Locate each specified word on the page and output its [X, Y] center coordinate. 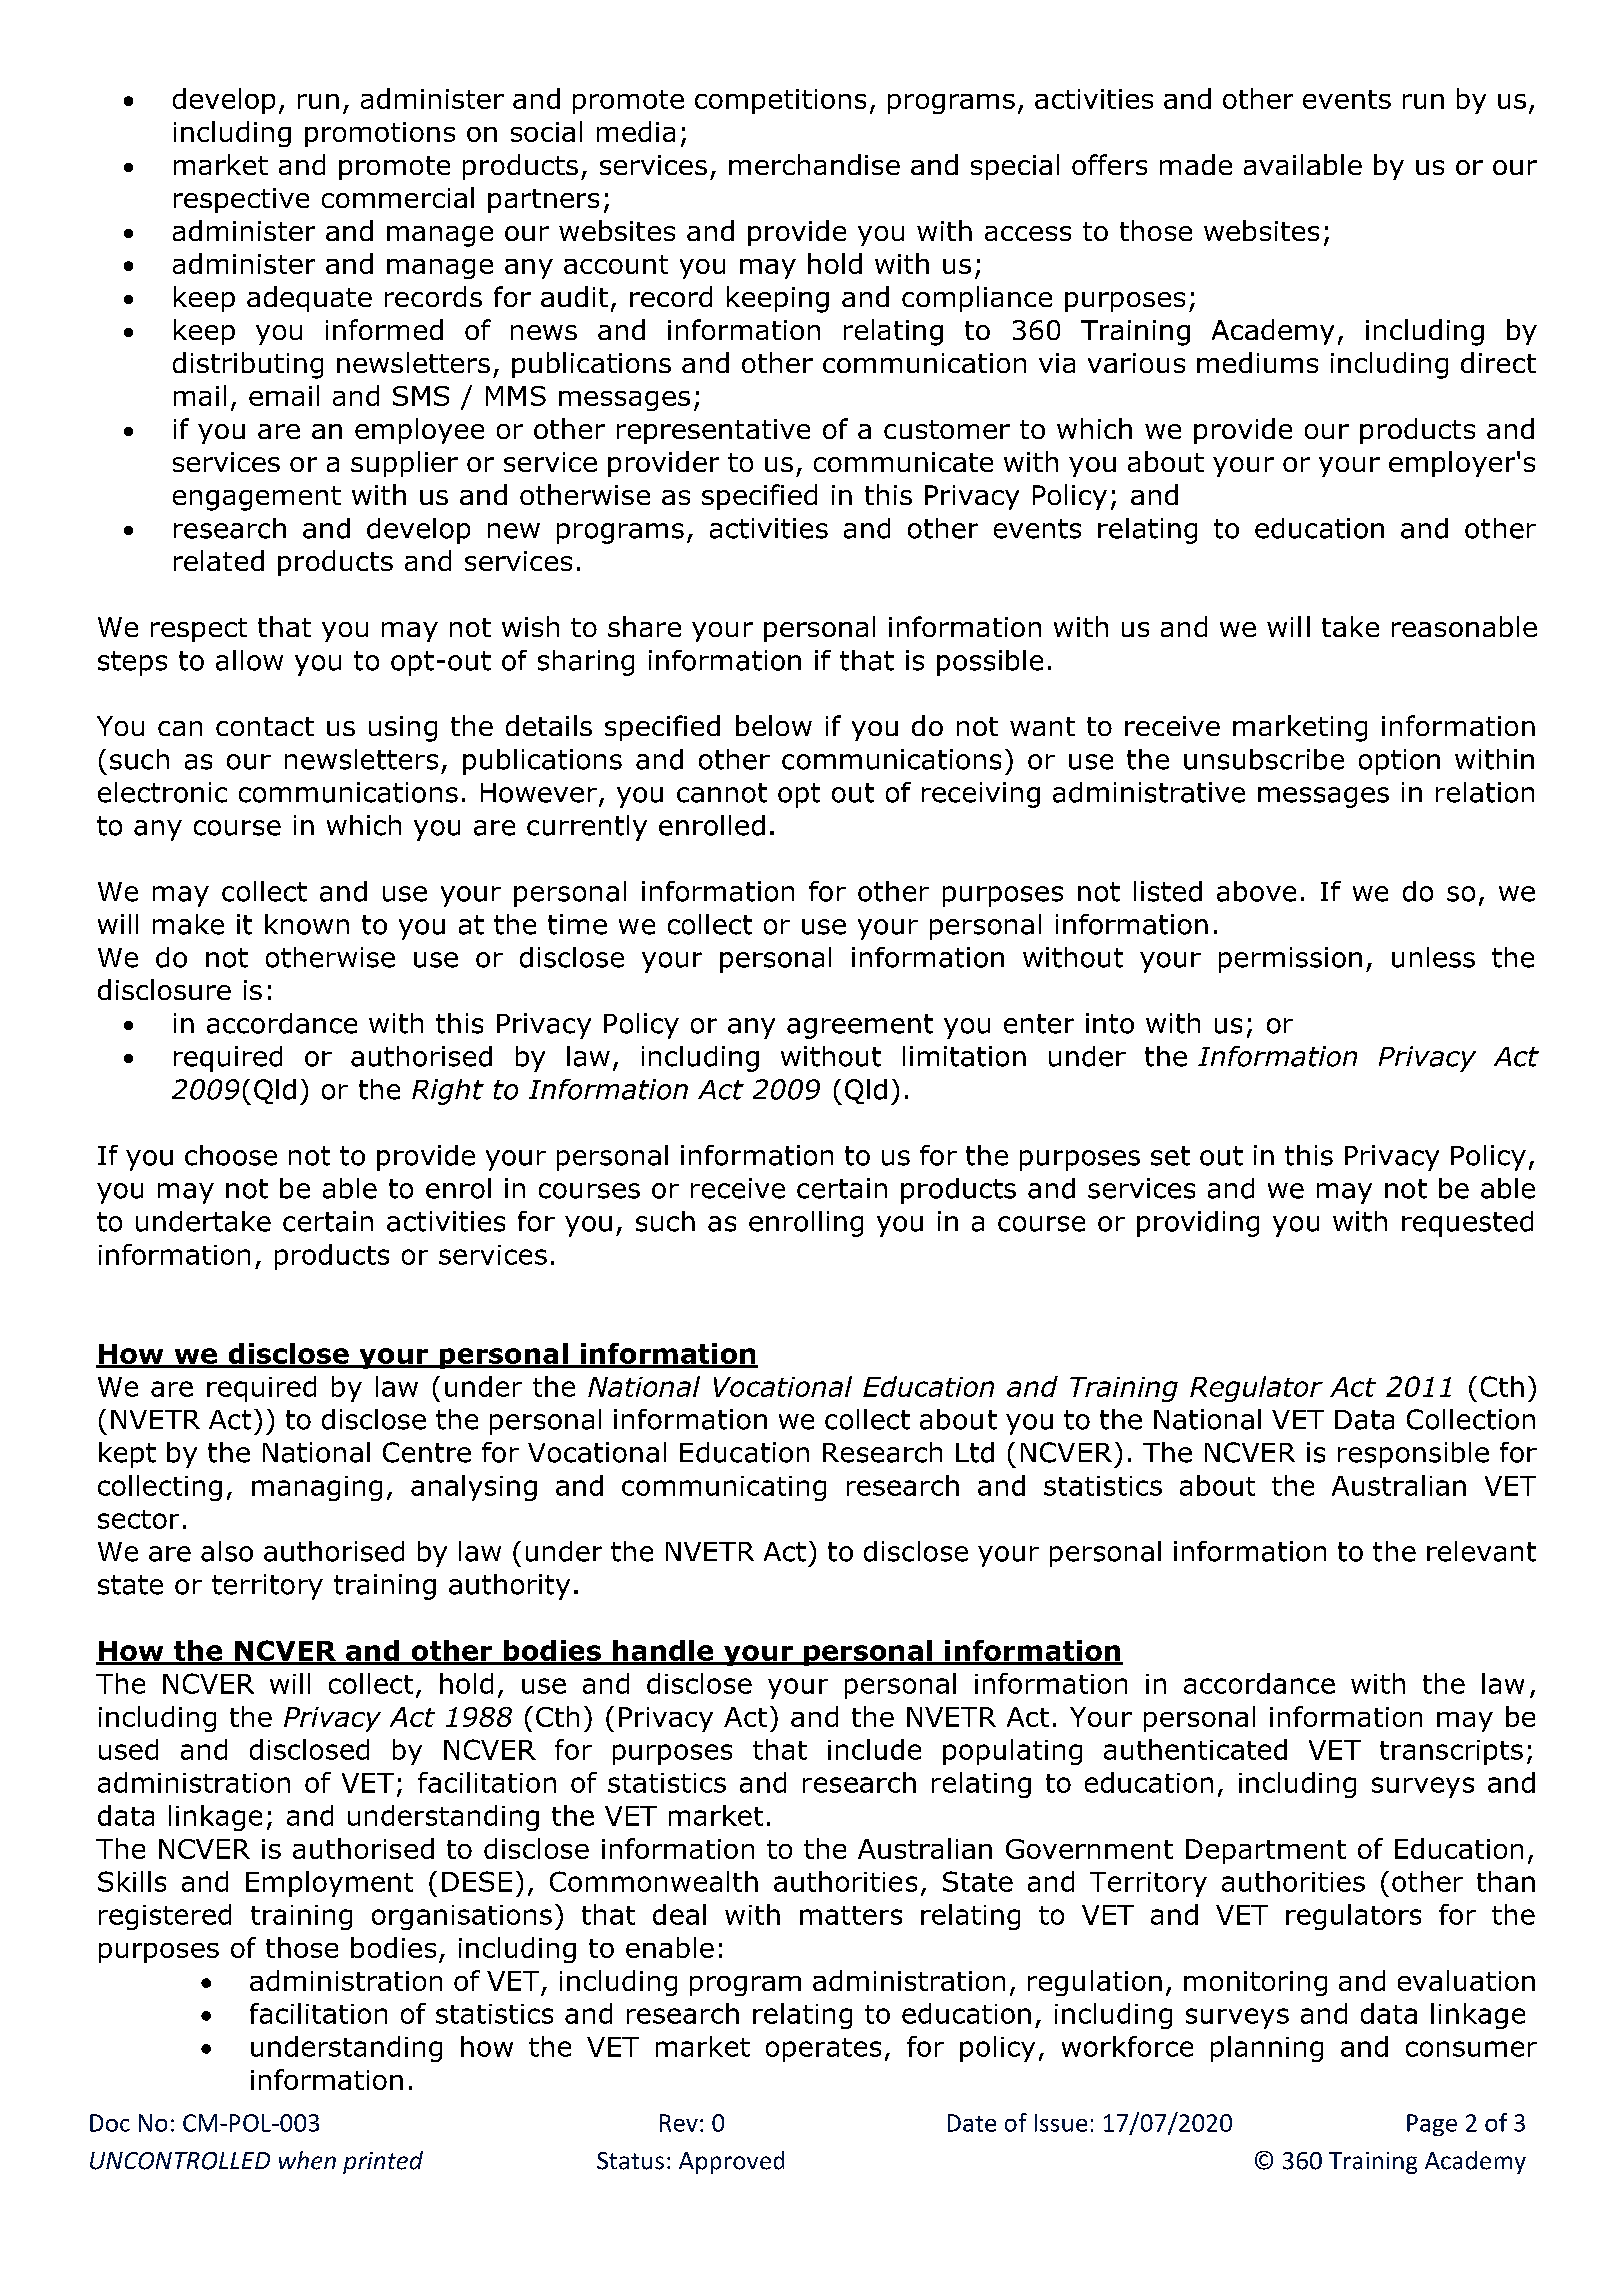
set [1170, 1156]
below [774, 725]
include [874, 1749]
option [1399, 762]
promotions [380, 134]
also [227, 1551]
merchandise [814, 164]
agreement [860, 1026]
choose [231, 1155]
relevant [1481, 1551]
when [307, 2160]
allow [249, 660]
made [1196, 164]
